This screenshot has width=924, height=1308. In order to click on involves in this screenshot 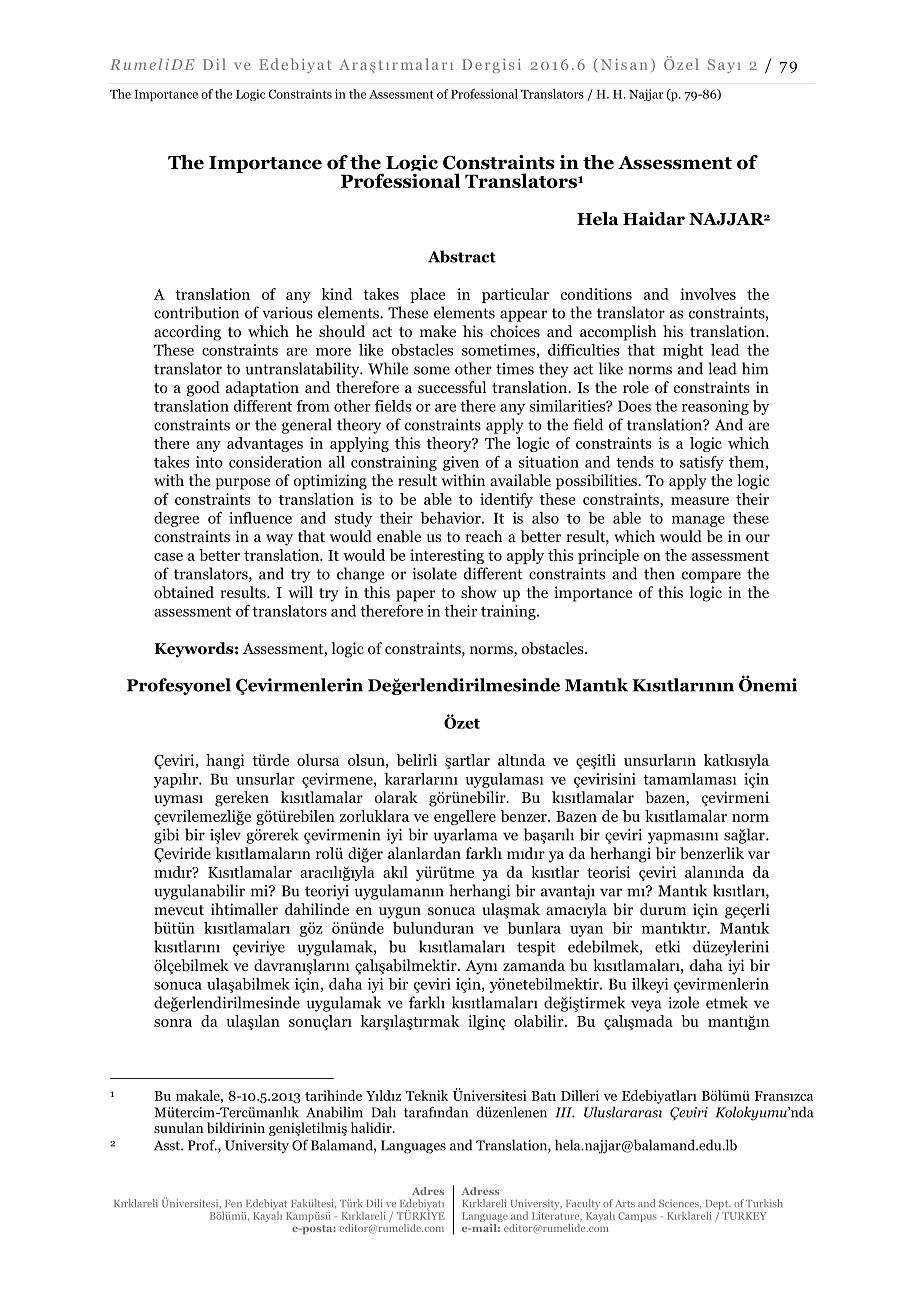, I will do `click(708, 294)`.
